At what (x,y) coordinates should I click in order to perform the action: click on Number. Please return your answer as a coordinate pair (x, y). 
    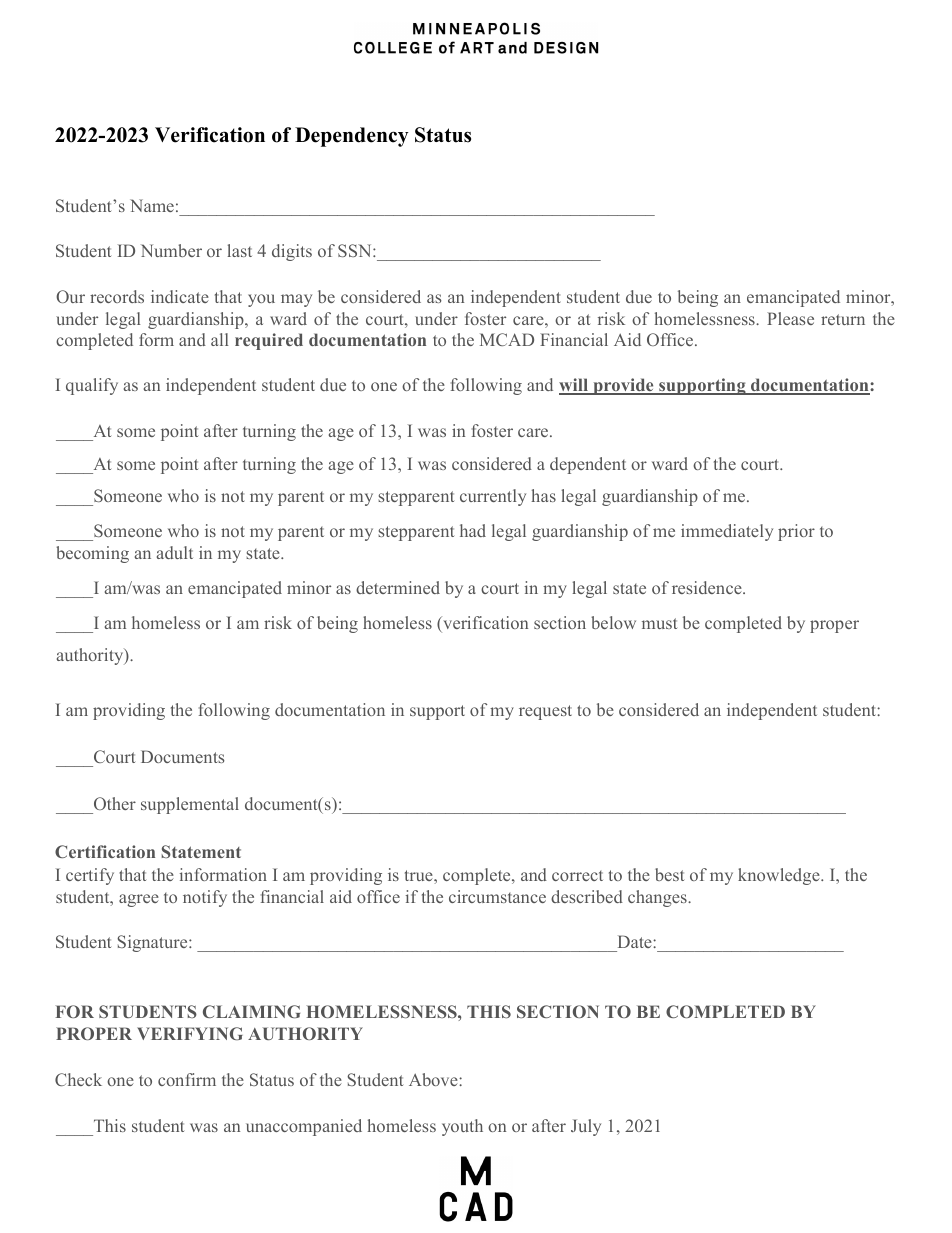
    Looking at the image, I should click on (171, 250).
